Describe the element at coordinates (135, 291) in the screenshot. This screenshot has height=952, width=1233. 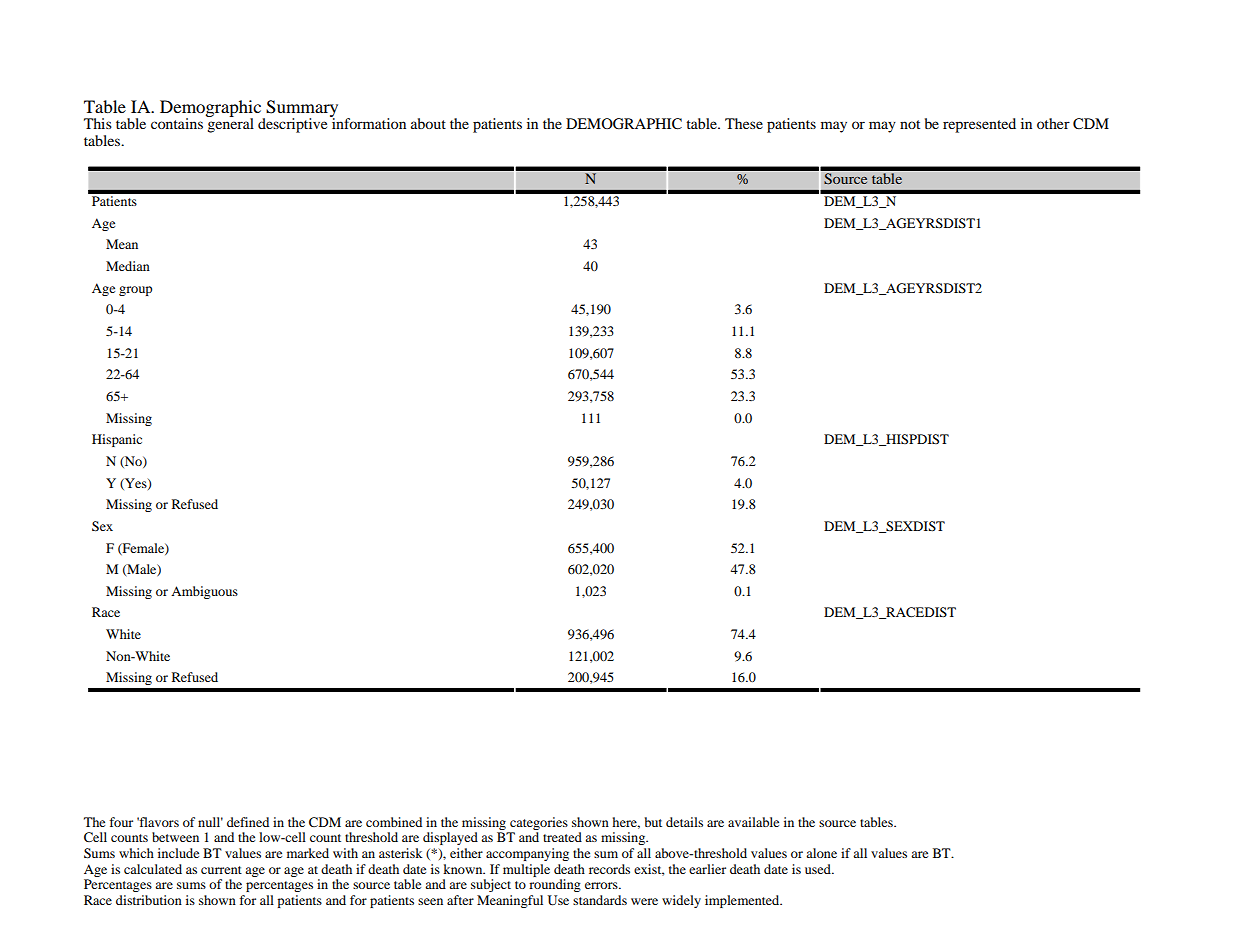
I see `group` at that location.
